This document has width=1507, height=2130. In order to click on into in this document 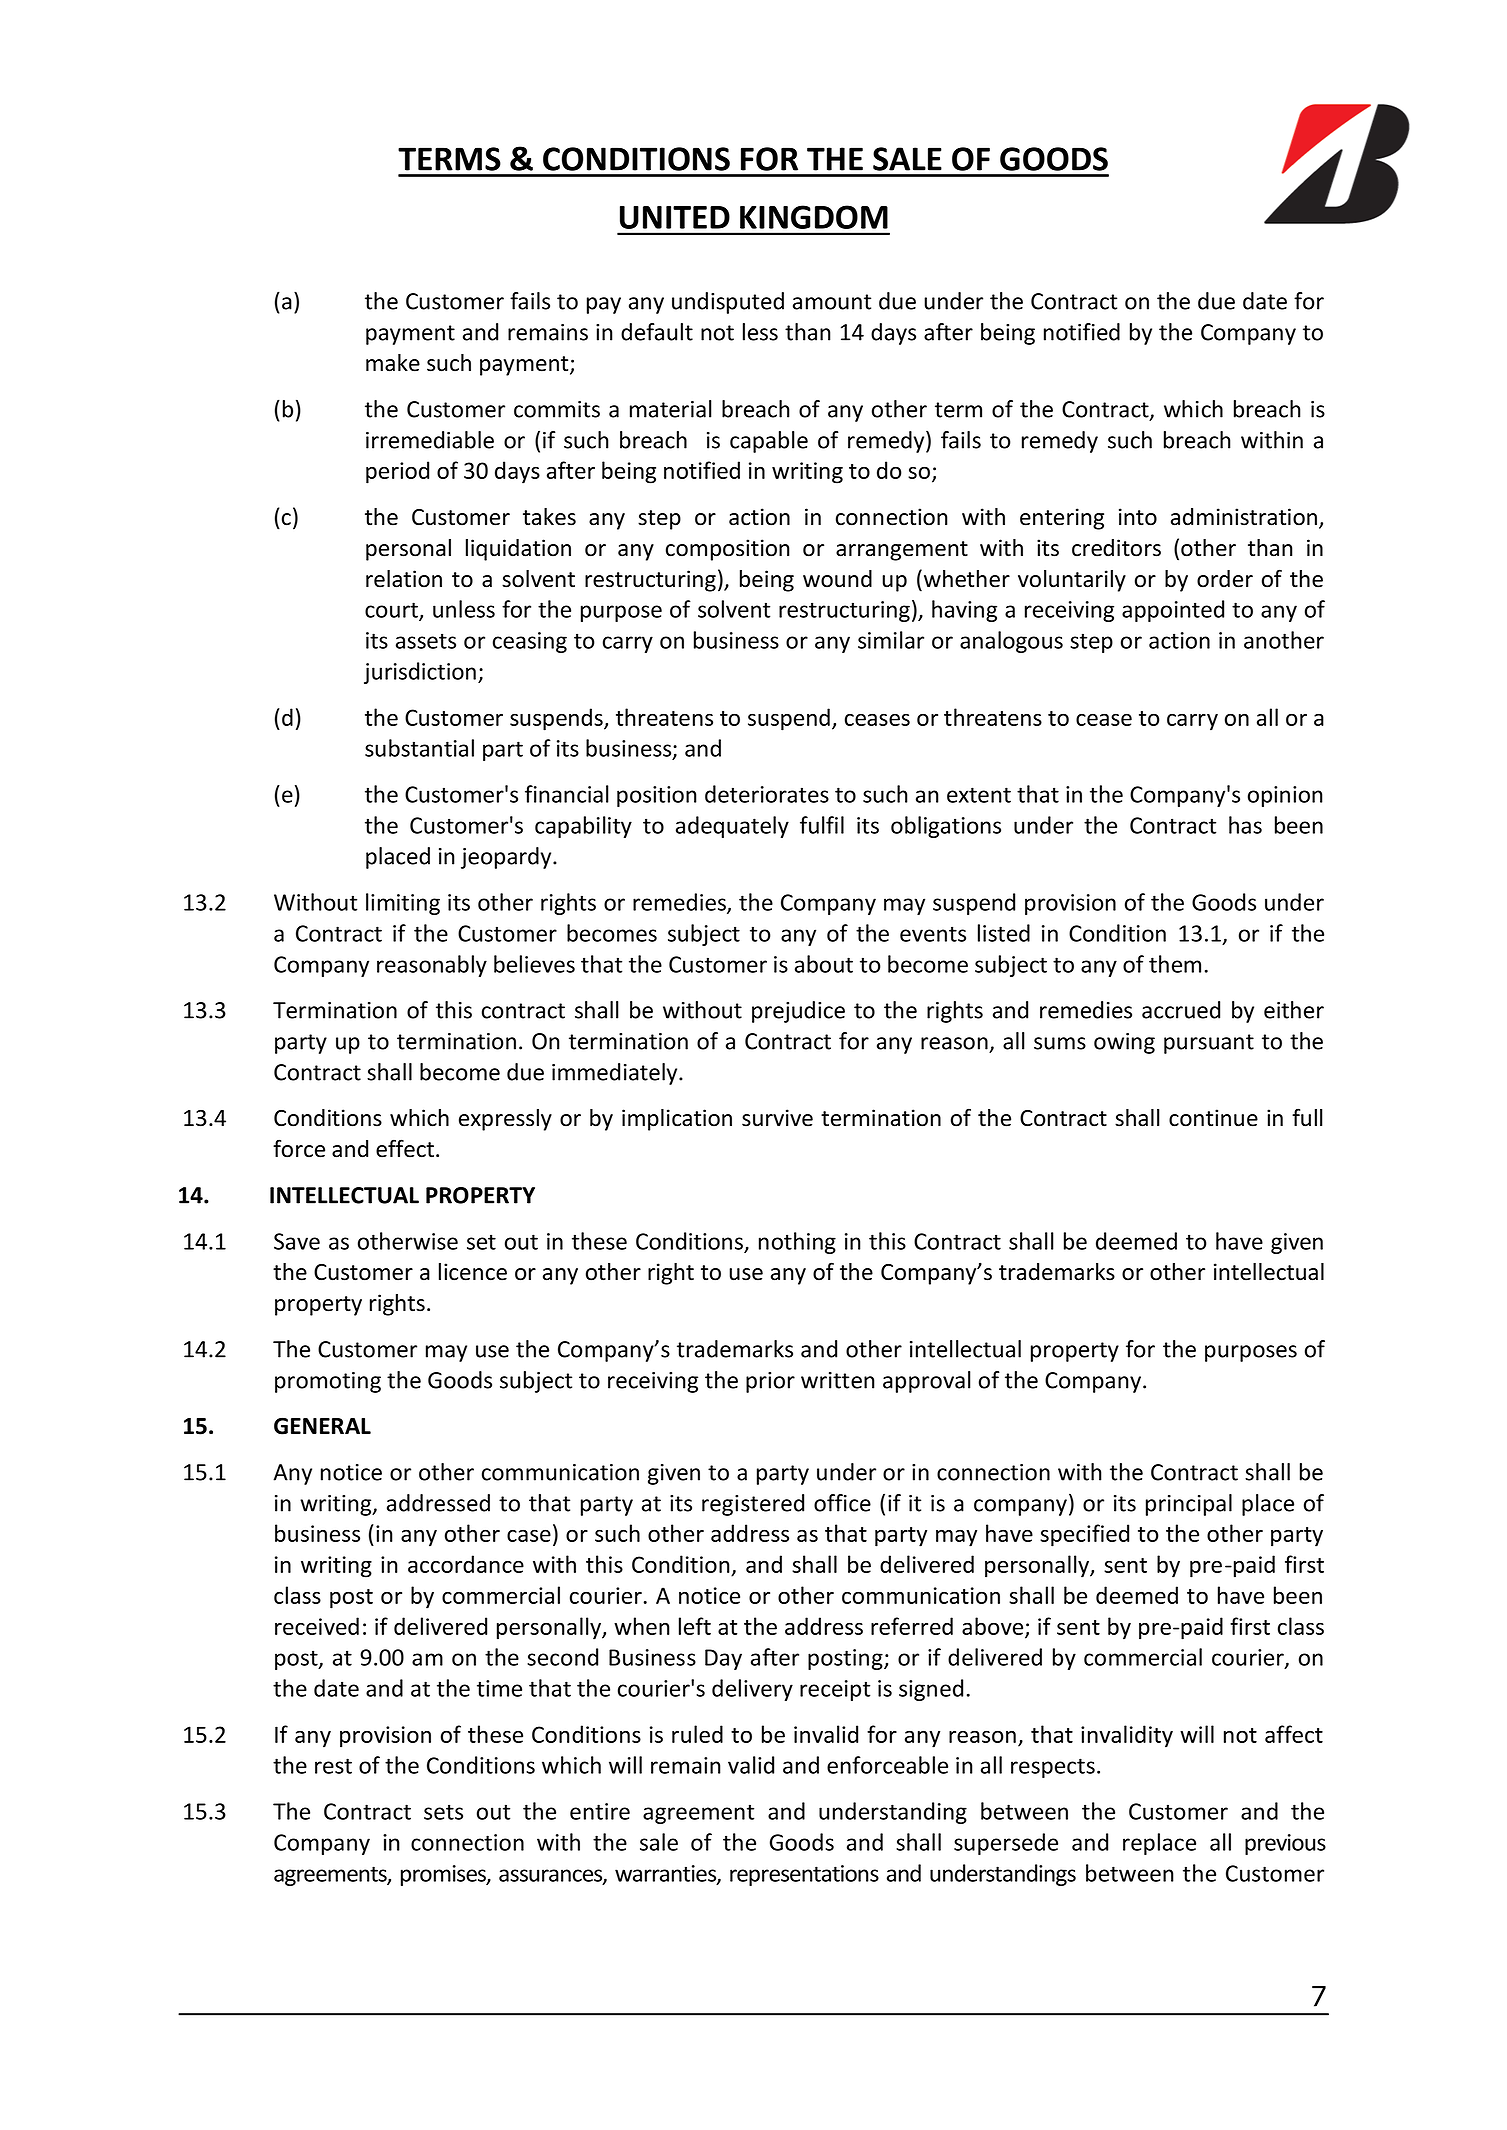, I will do `click(1138, 517)`.
